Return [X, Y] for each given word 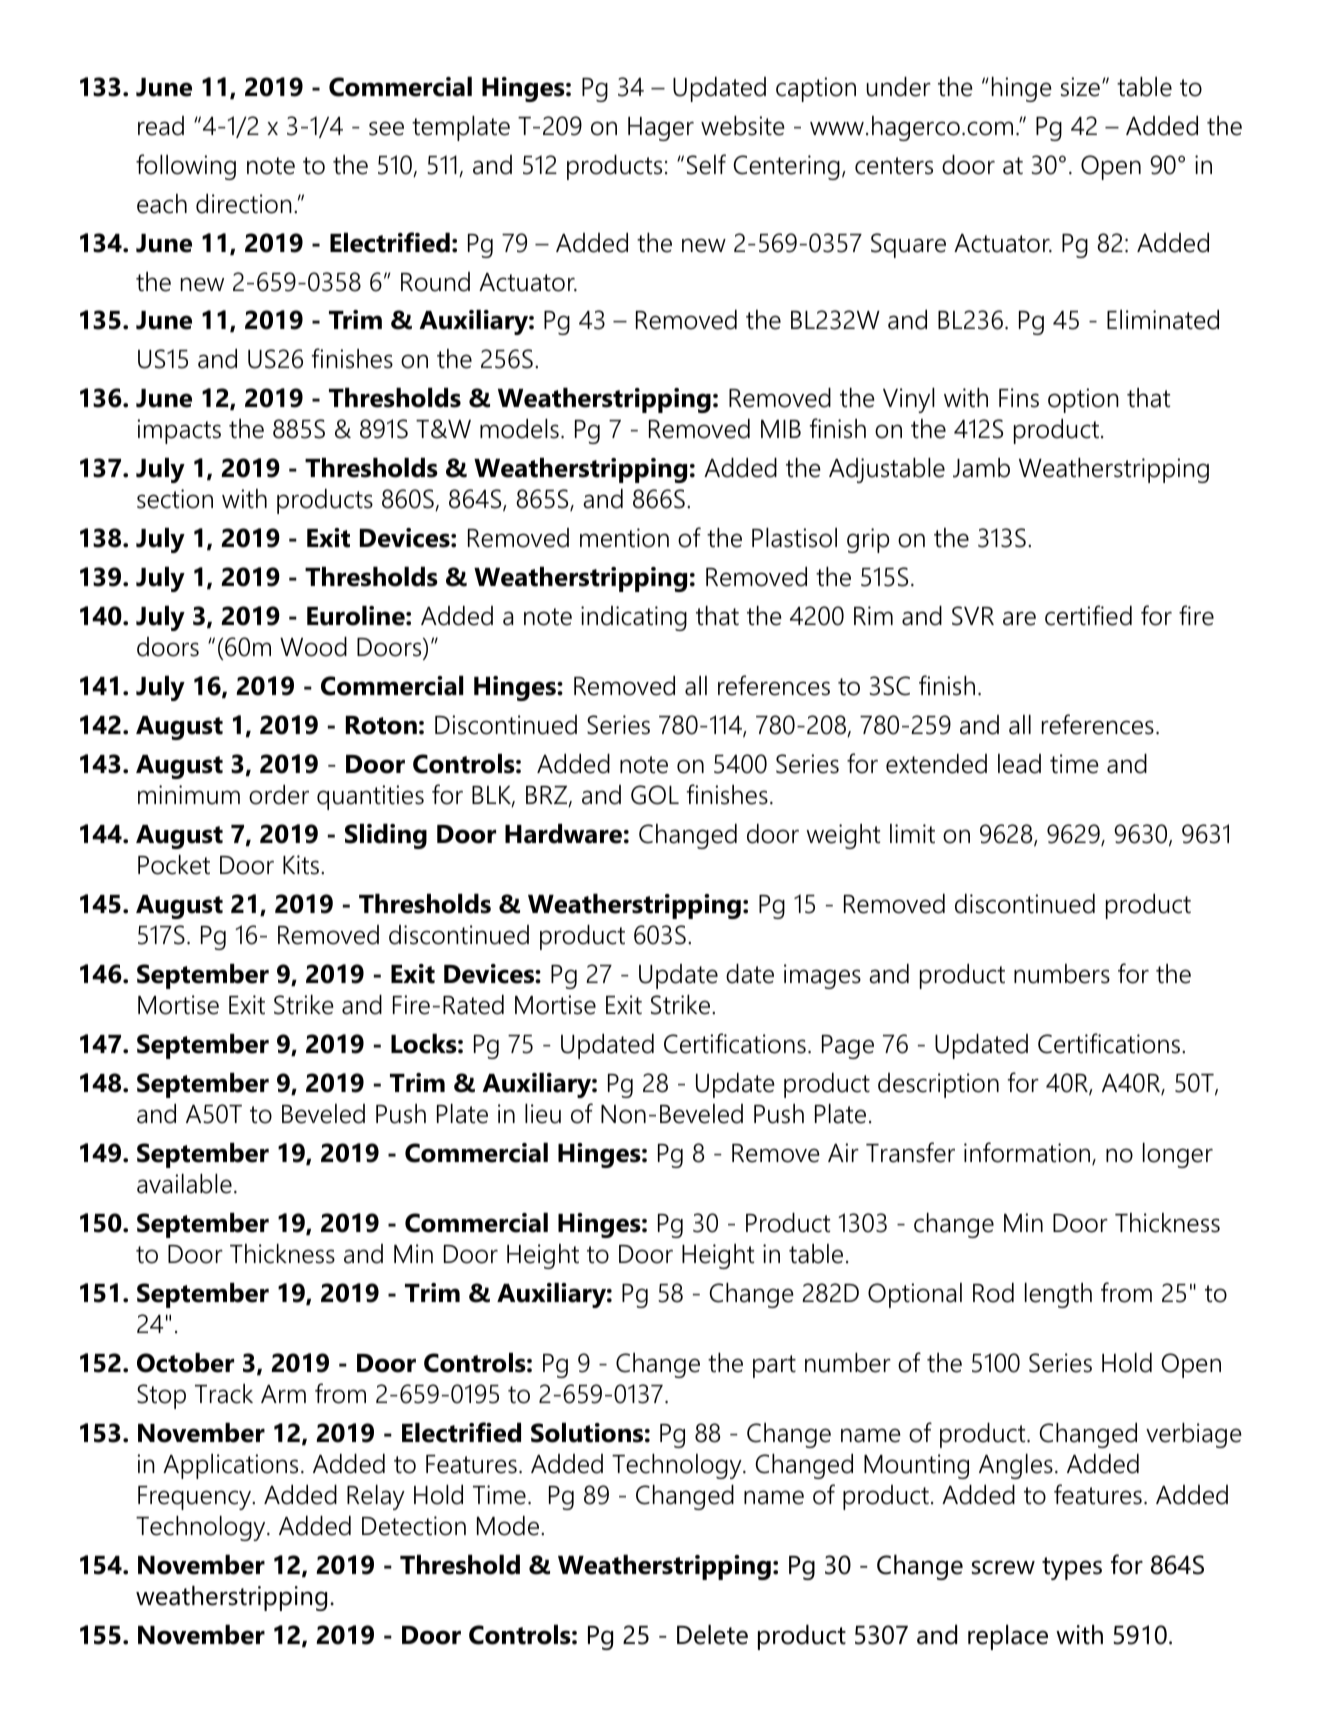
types [1072, 1568]
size [1080, 87]
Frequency [195, 1498]
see [386, 128]
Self [706, 164]
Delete [712, 1635]
